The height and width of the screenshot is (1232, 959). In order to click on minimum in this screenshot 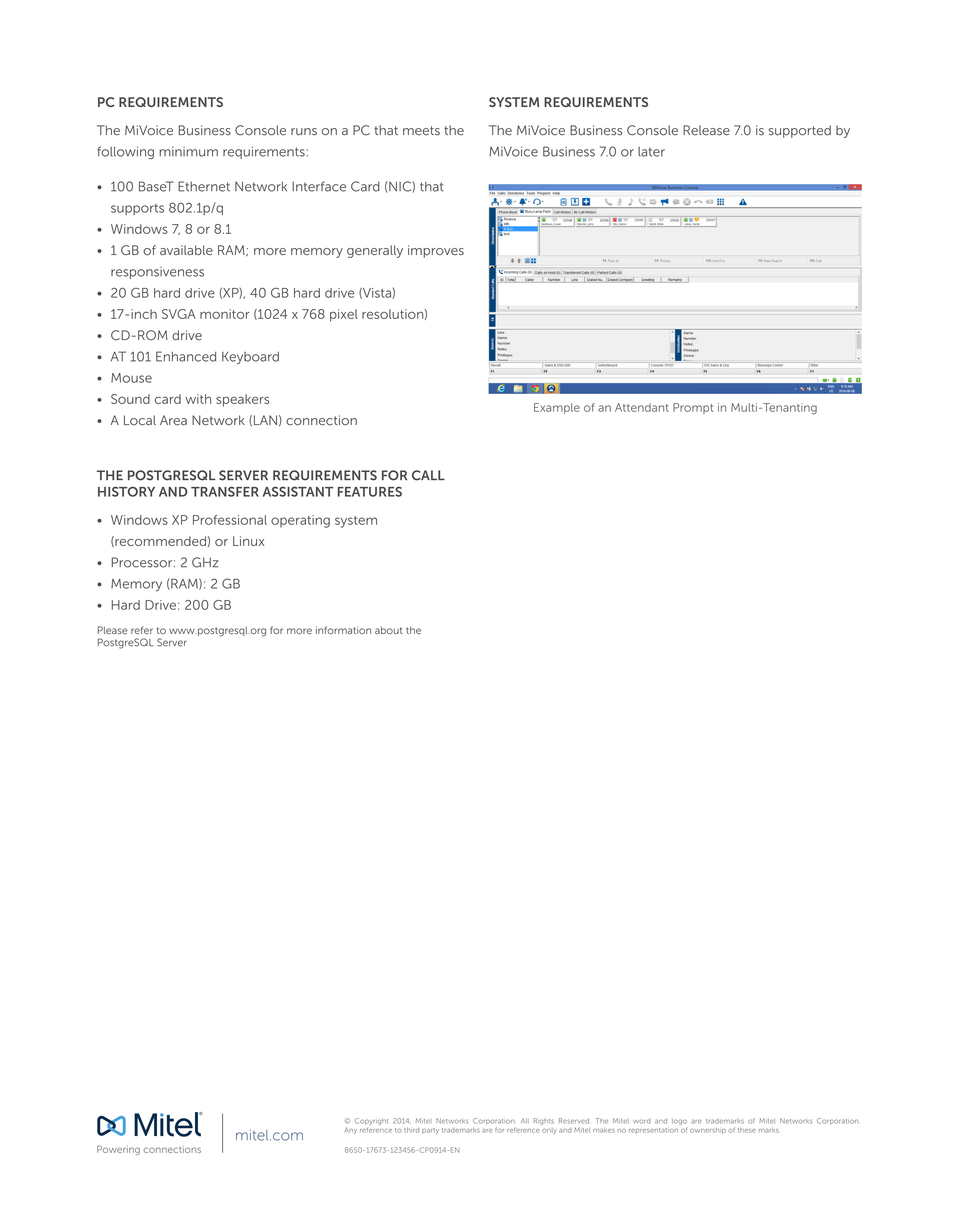, I will do `click(188, 152)`.
